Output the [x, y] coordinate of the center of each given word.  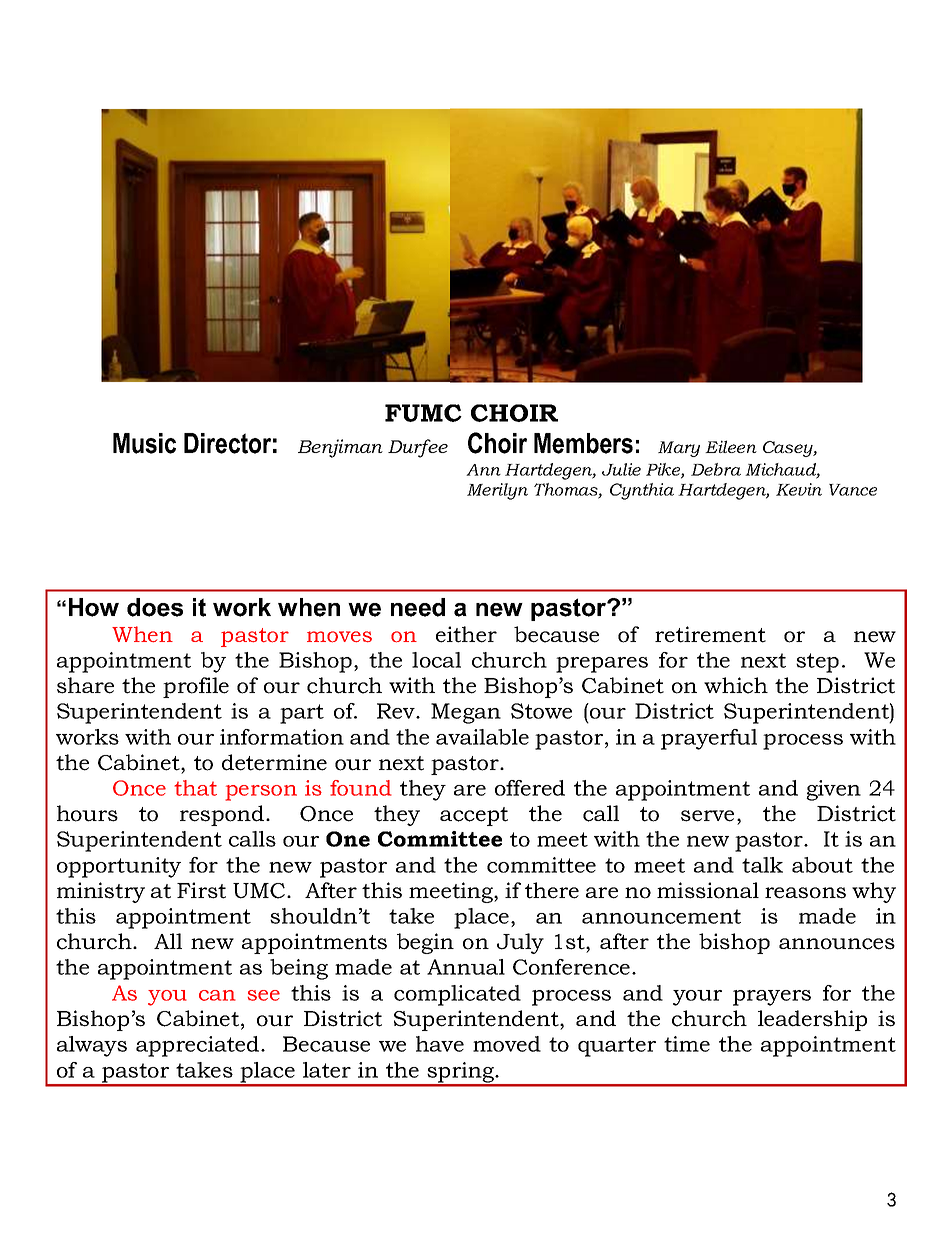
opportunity [119, 867]
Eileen [731, 446]
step [817, 663]
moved [507, 1044]
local [436, 660]
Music [144, 443]
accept [474, 816]
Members [583, 443]
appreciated [199, 1046]
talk [762, 865]
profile [196, 687]
